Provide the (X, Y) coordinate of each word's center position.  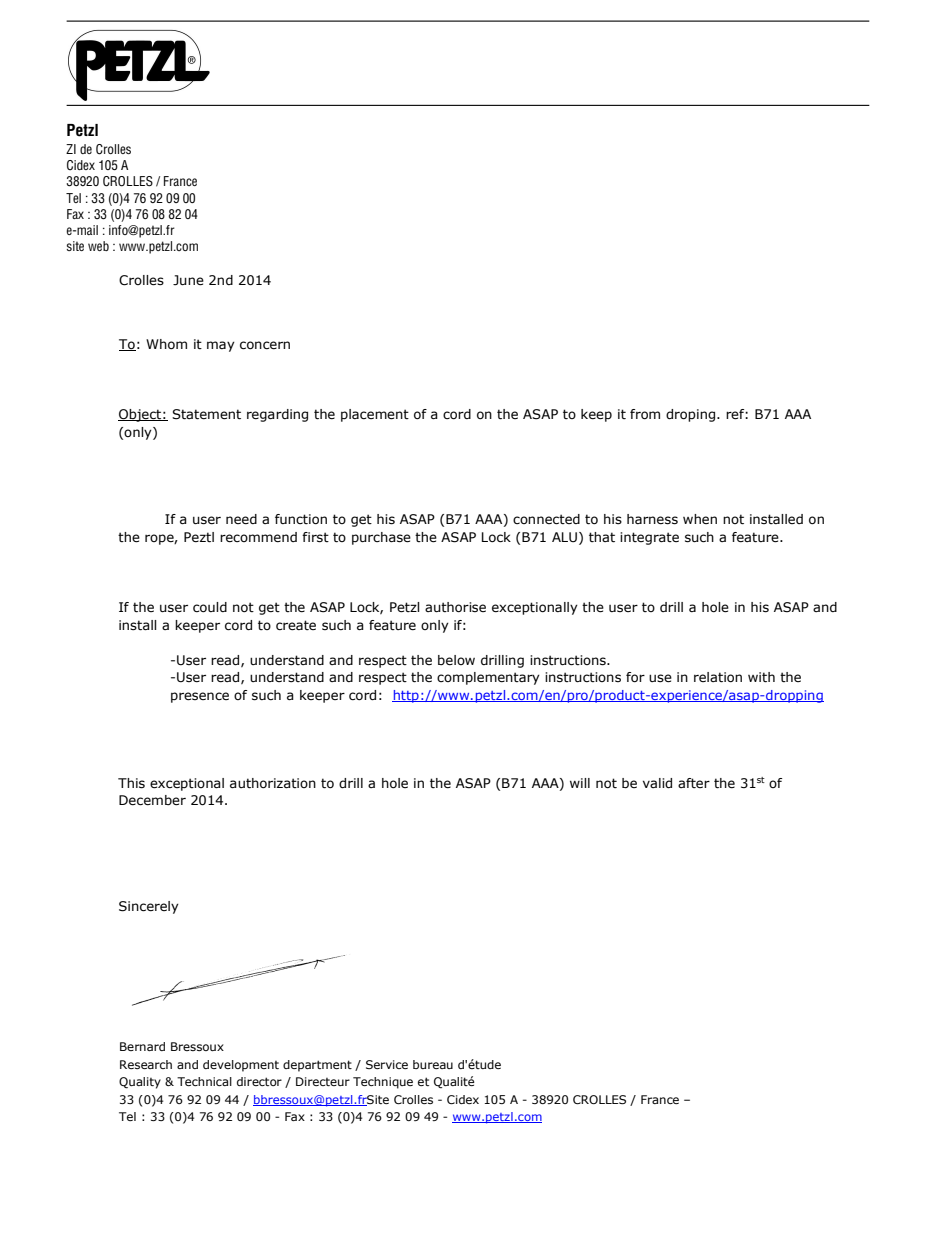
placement (375, 415)
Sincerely (149, 907)
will (580, 783)
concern (265, 345)
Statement (206, 414)
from (645, 414)
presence (200, 697)
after (694, 783)
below (456, 660)
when (700, 519)
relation (718, 677)
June (188, 280)
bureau (433, 1064)
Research (146, 1064)
